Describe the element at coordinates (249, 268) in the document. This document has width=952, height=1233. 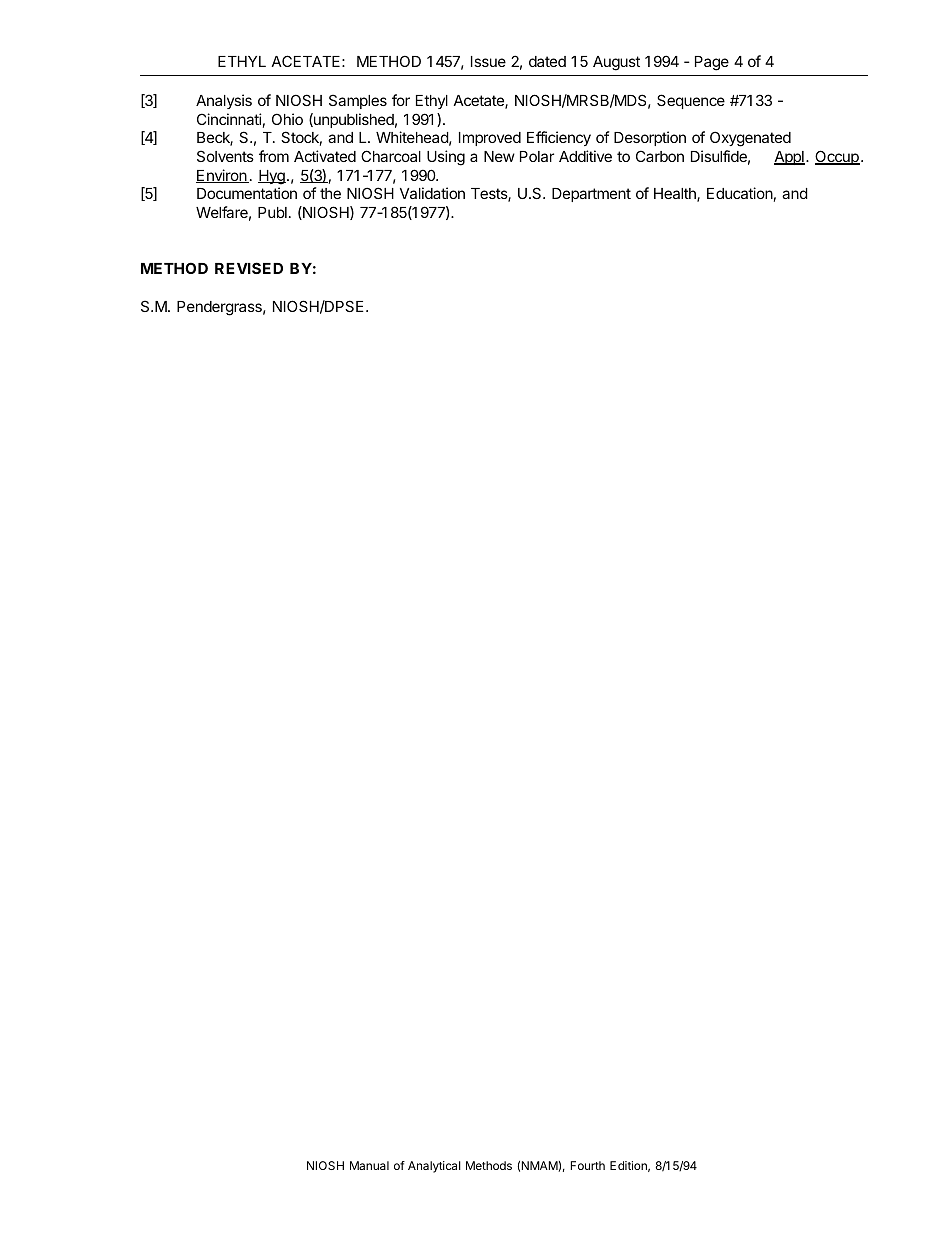
I see `REVISED` at that location.
